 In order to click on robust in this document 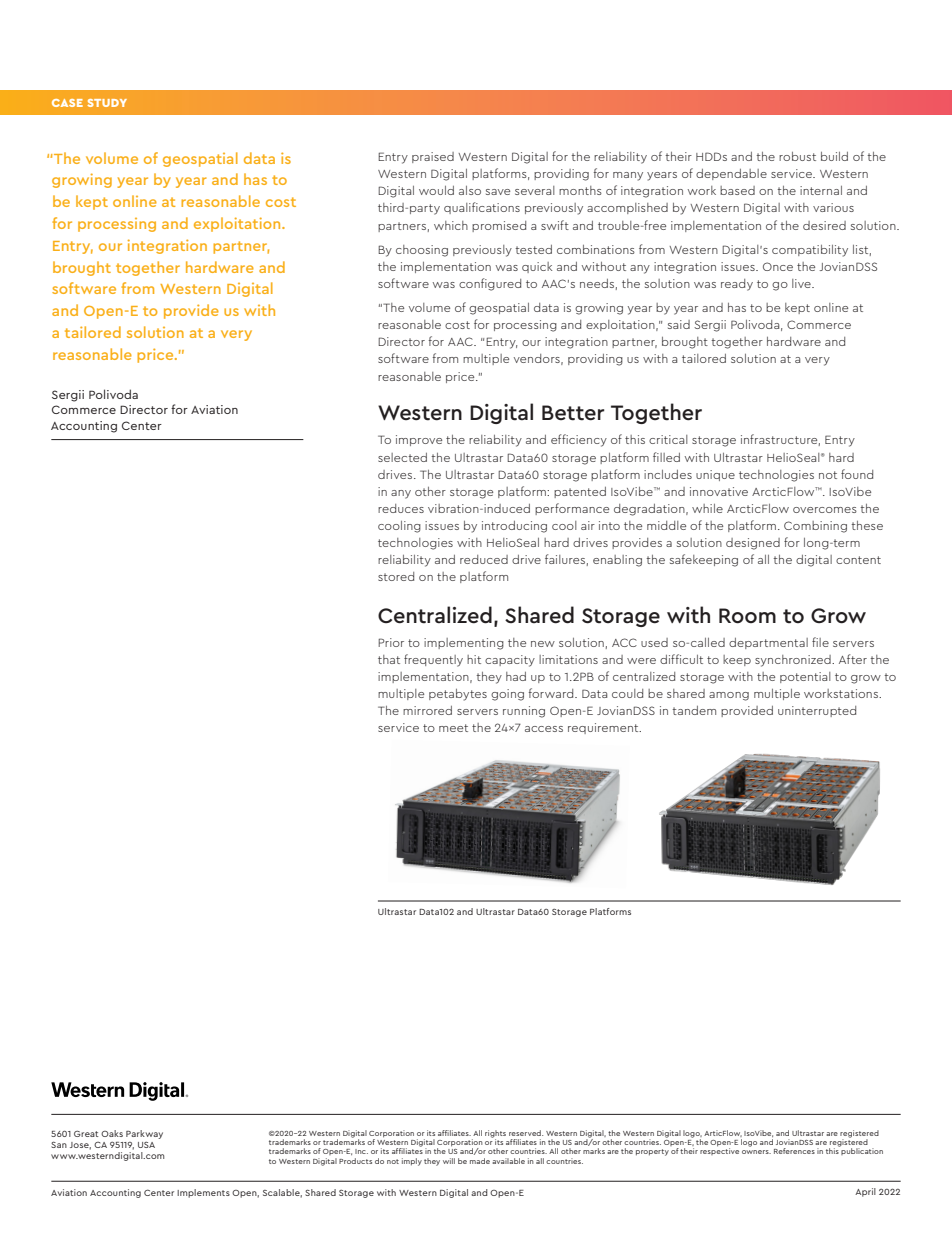, I will do `click(797, 156)`.
